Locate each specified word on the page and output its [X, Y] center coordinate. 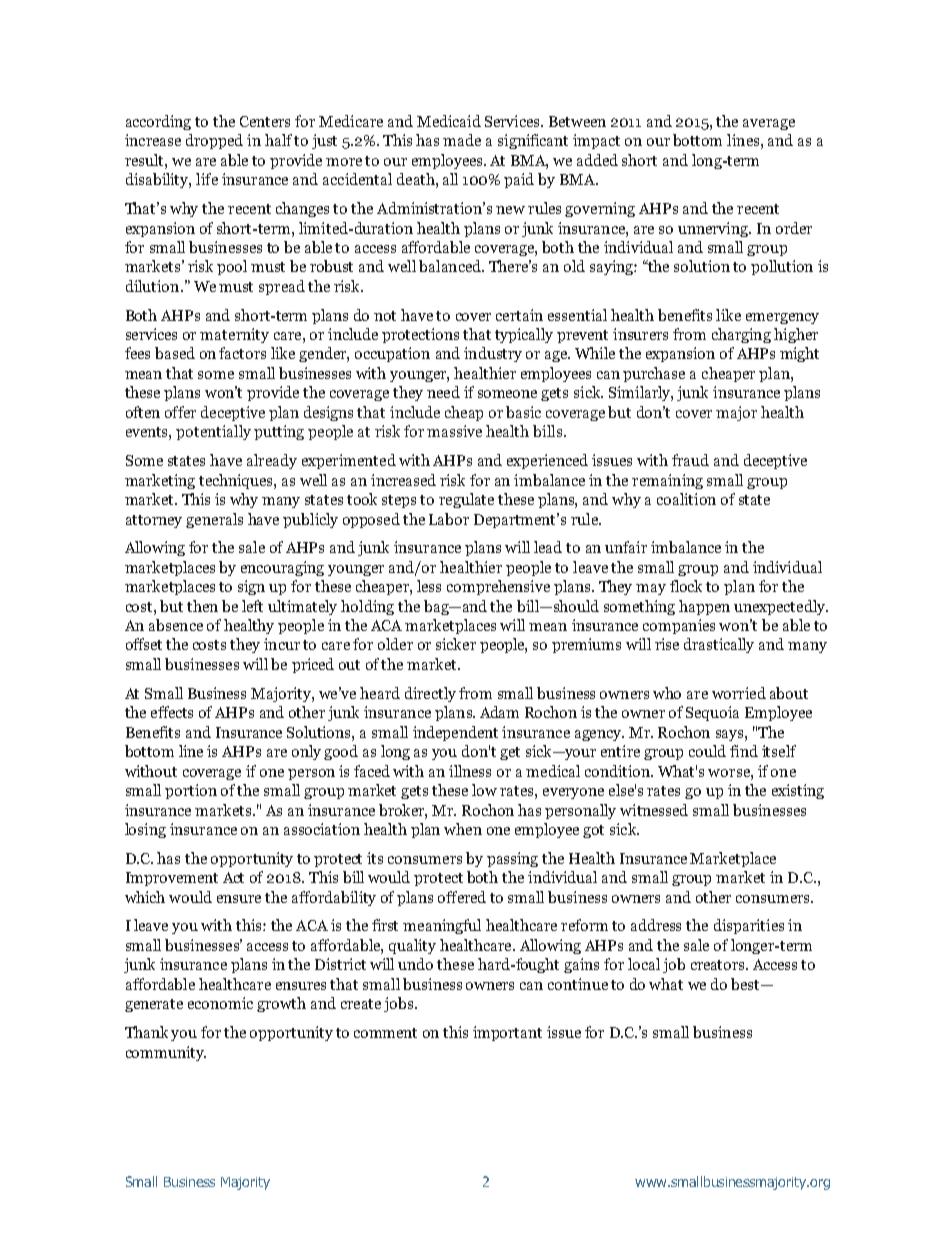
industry [493, 354]
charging [741, 335]
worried [739, 693]
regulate [466, 500]
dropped [214, 141]
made [462, 140]
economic [220, 1003]
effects [172, 712]
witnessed [654, 810]
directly [430, 694]
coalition [686, 499]
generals [214, 520]
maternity [234, 335]
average [769, 124]
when [463, 829]
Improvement [172, 879]
